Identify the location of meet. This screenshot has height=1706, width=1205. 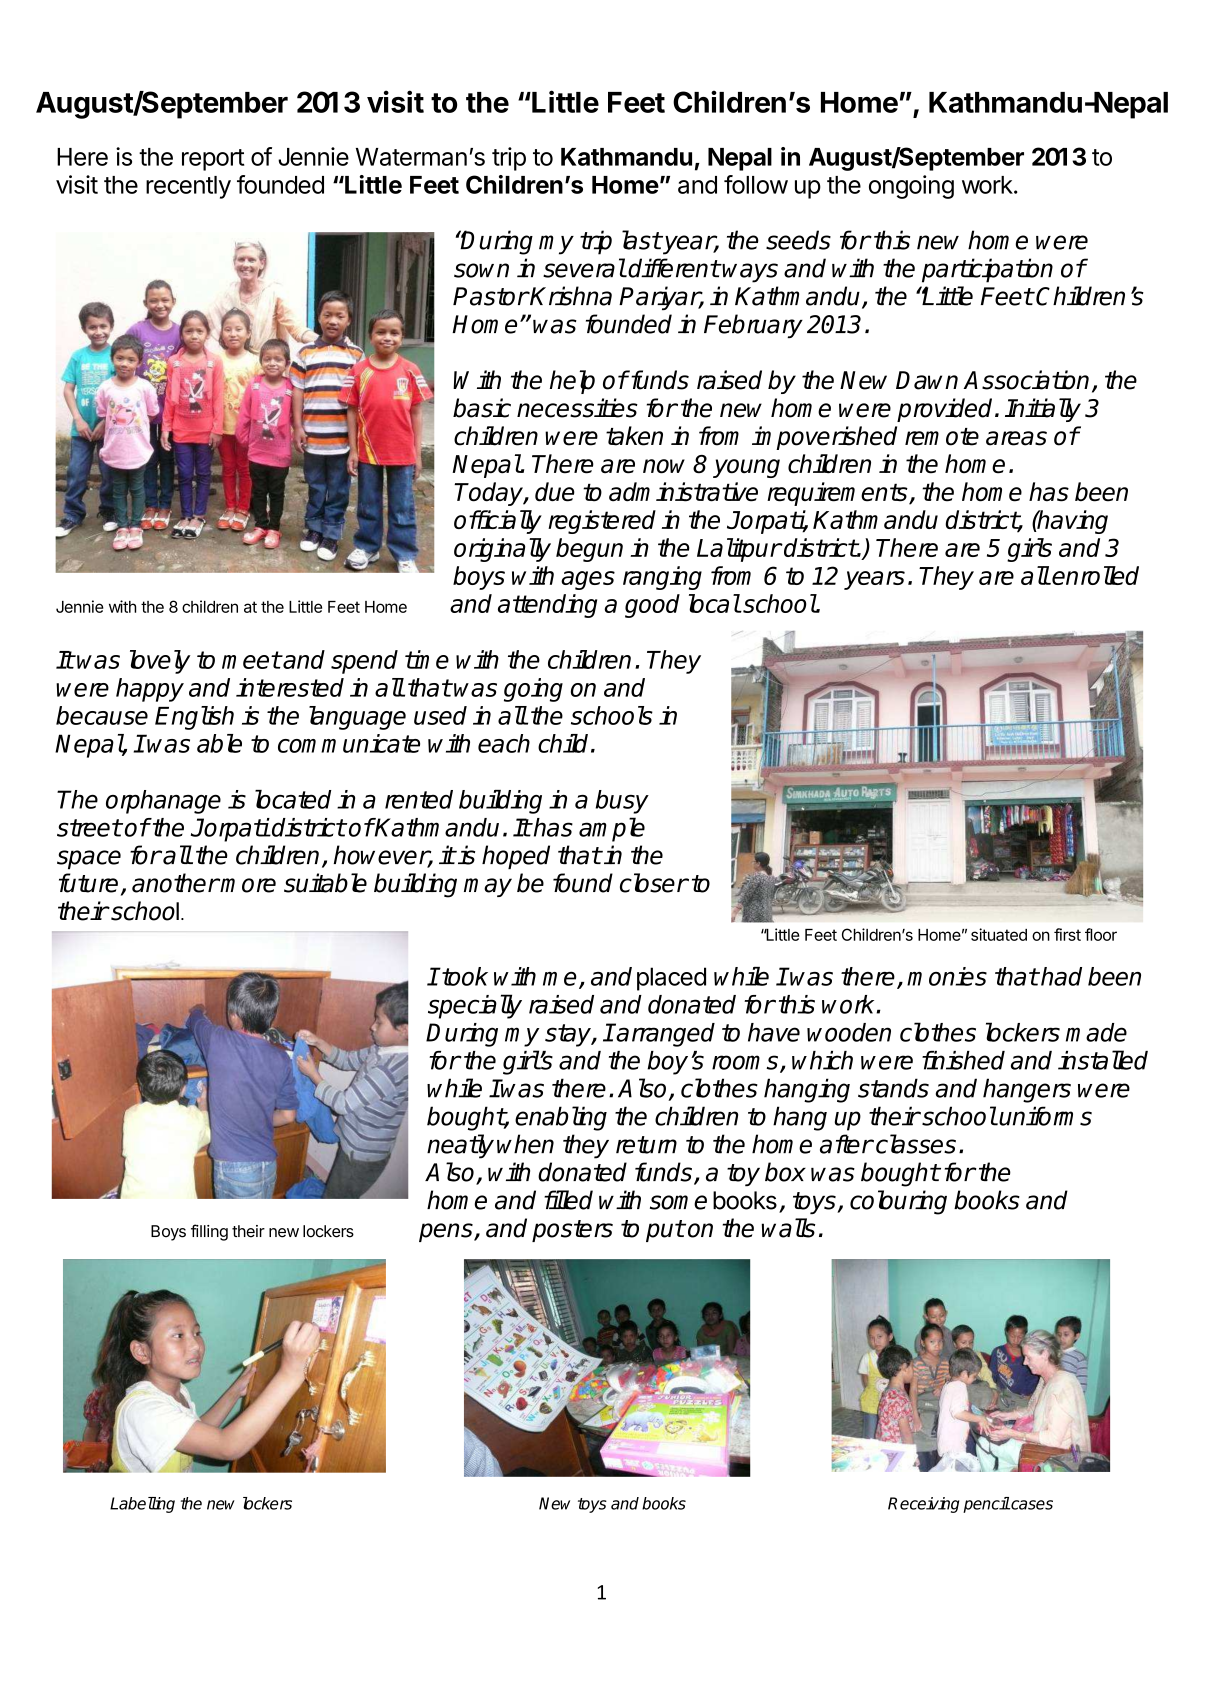
(251, 660).
